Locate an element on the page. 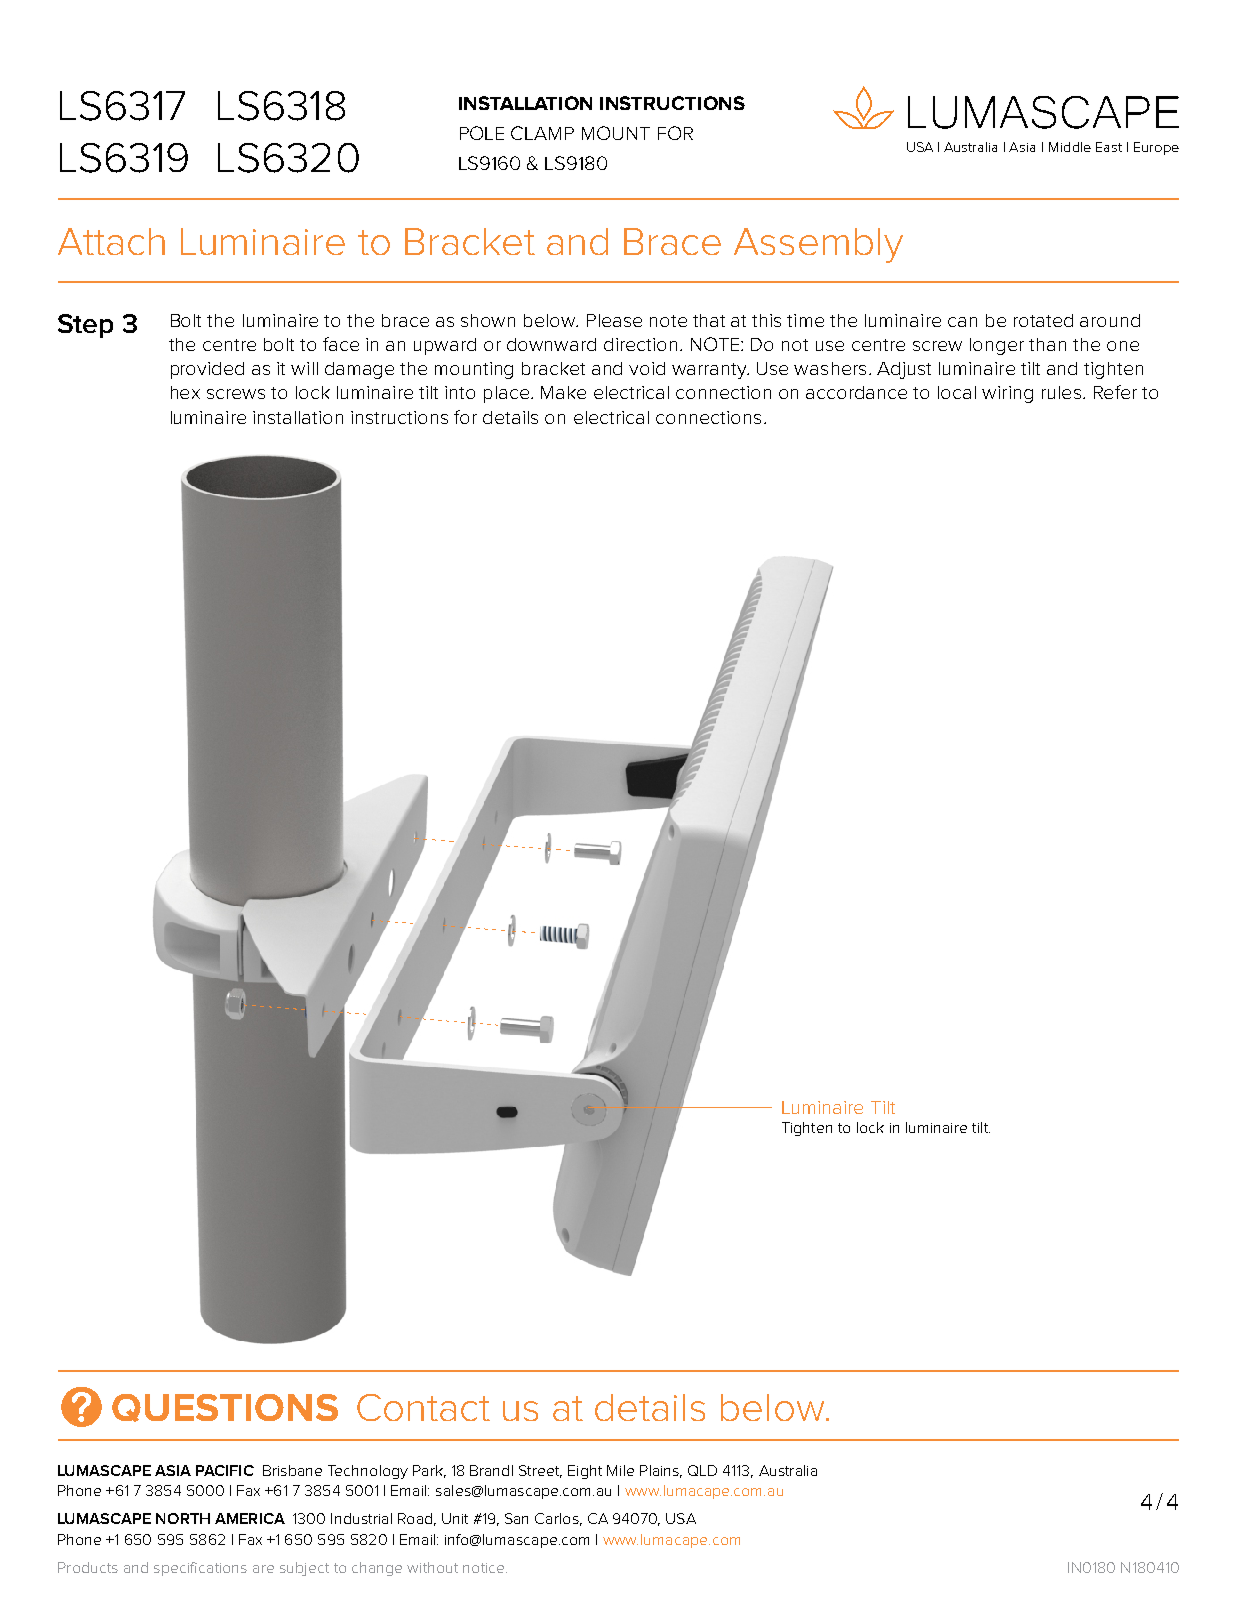 The image size is (1236, 1599). Mile is located at coordinates (620, 1470).
